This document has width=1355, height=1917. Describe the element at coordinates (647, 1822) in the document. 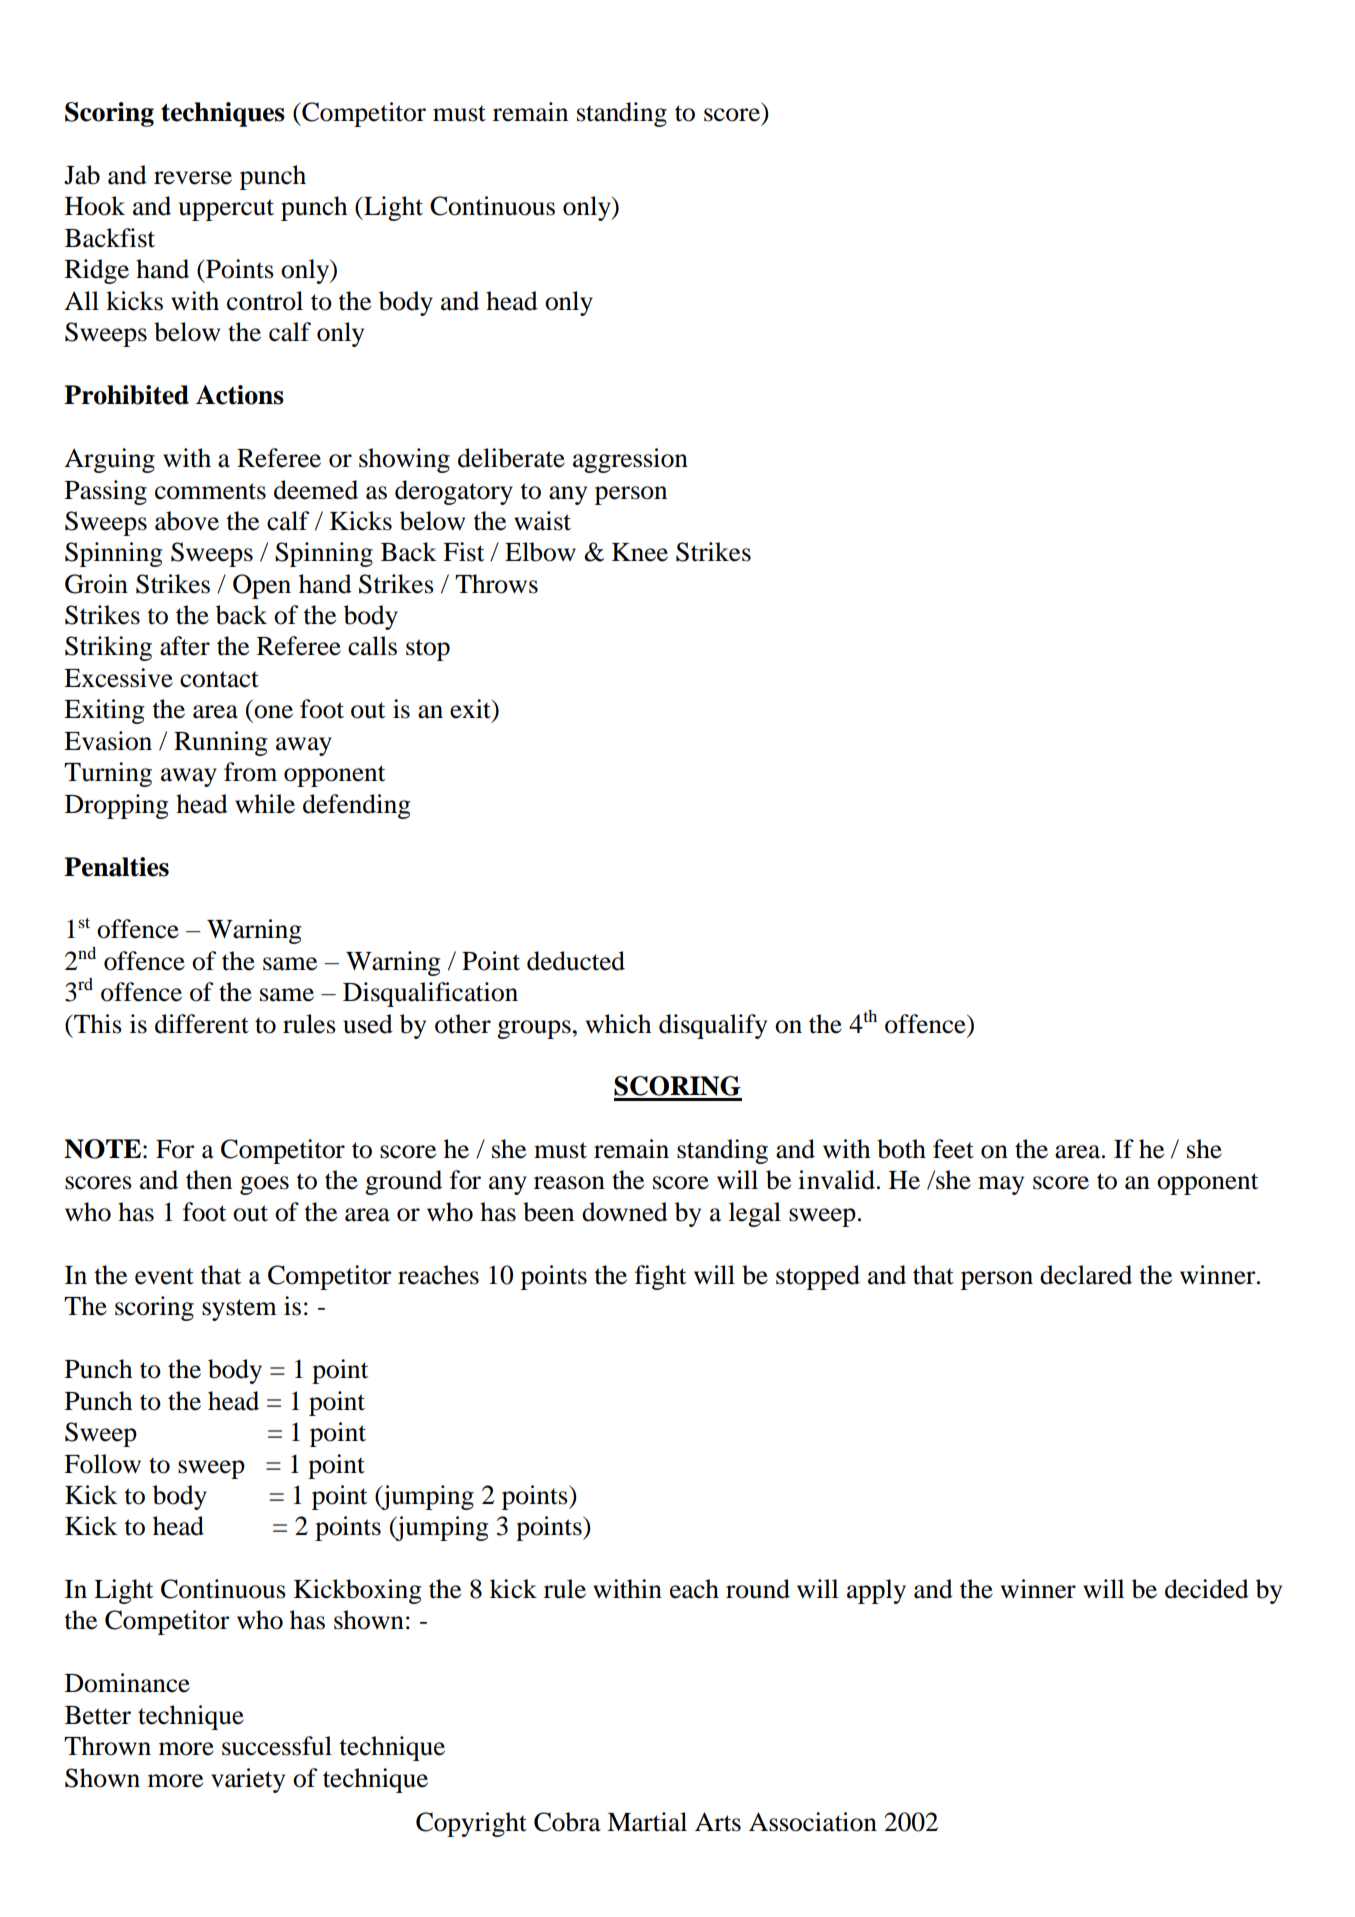

I see `Martial` at that location.
